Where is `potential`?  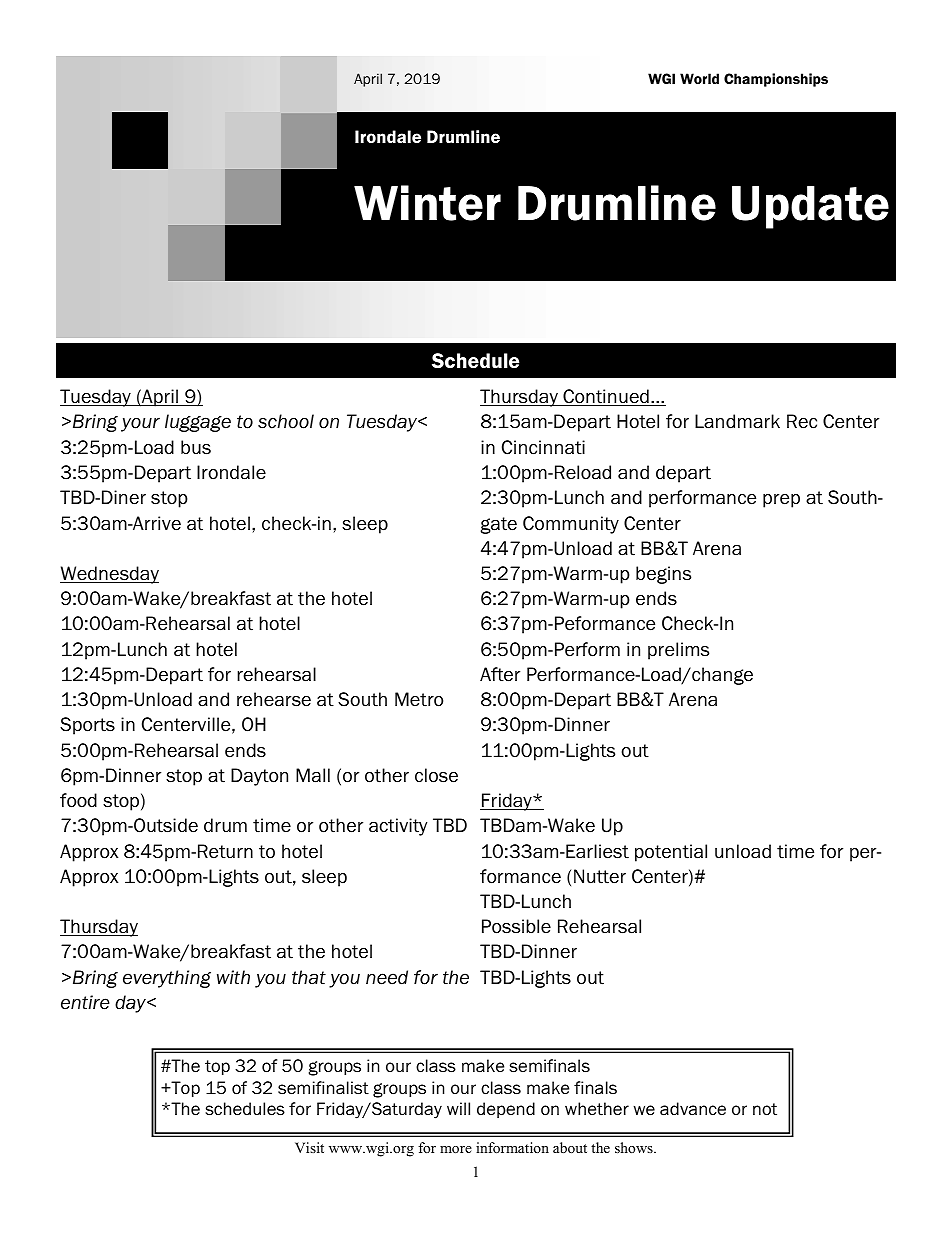 potential is located at coordinates (671, 853).
